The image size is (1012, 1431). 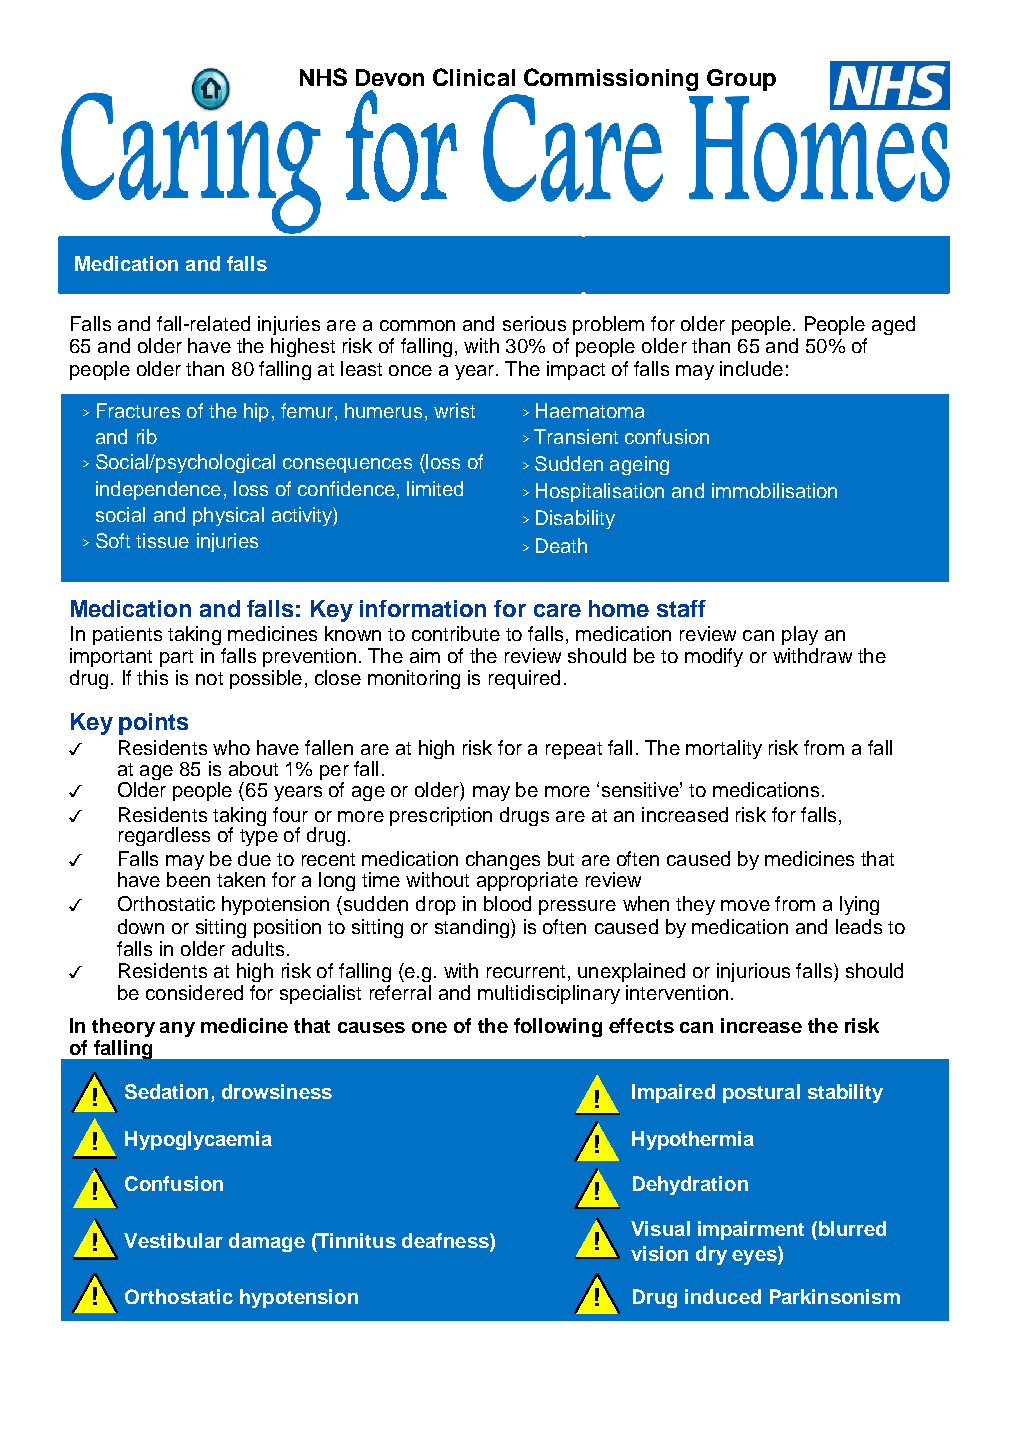 I want to click on Vestibular, so click(x=173, y=1240).
